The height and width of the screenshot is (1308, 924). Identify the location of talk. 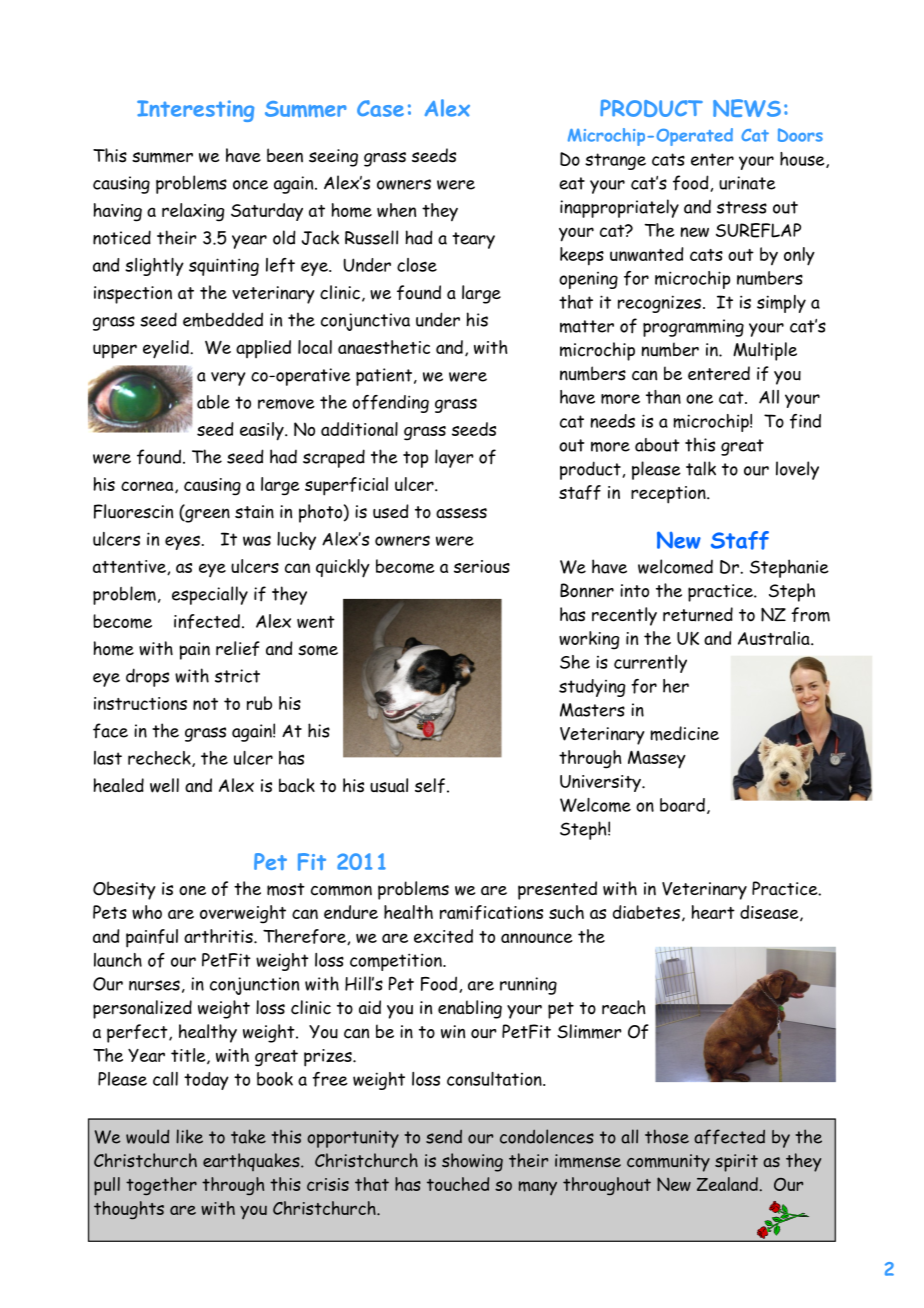
(701, 468).
